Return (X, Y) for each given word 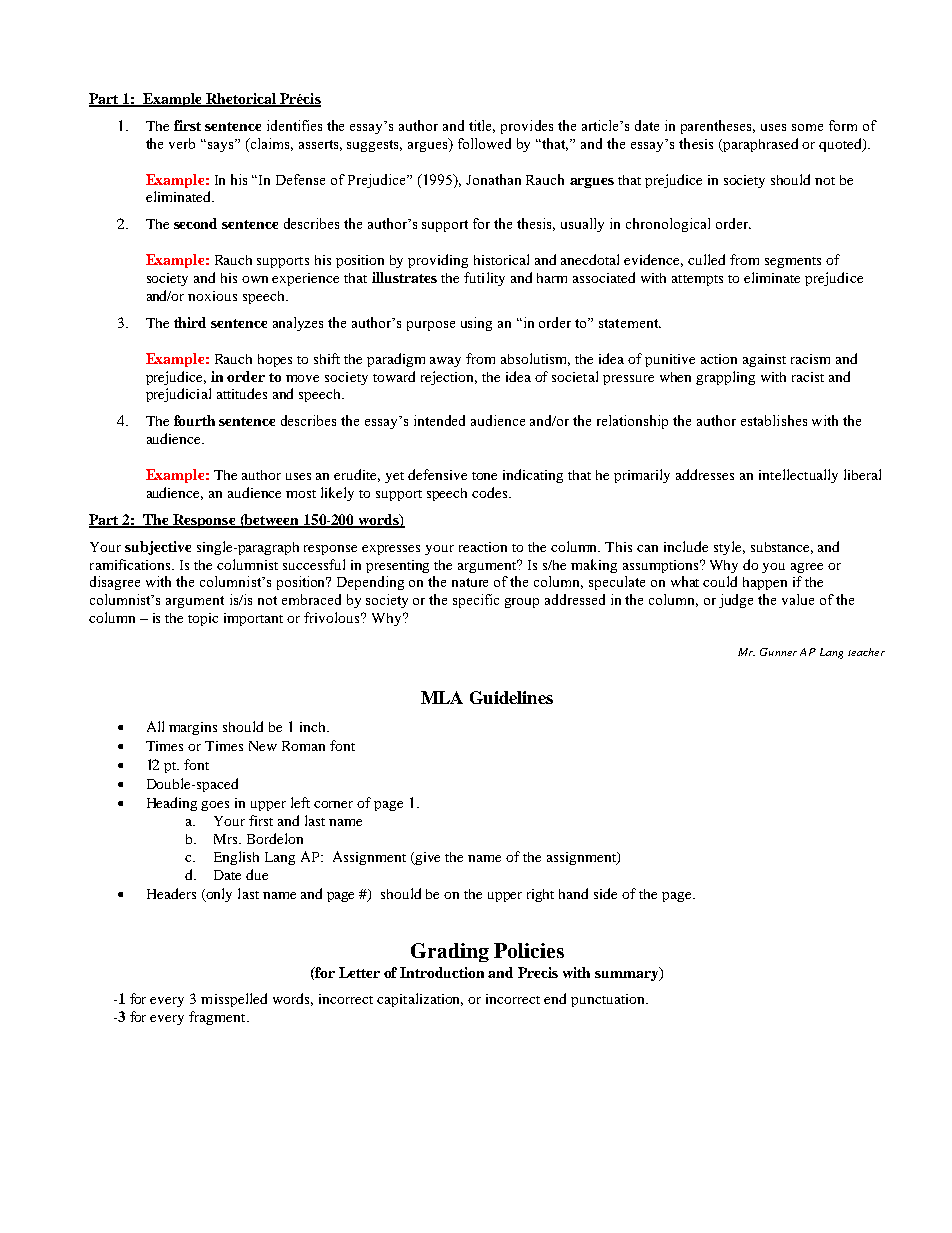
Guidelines (511, 697)
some (807, 127)
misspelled (234, 1000)
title (482, 126)
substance (782, 548)
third (190, 322)
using (476, 324)
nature (470, 582)
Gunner (778, 652)
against (764, 360)
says (220, 145)
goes (215, 806)
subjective (158, 548)
